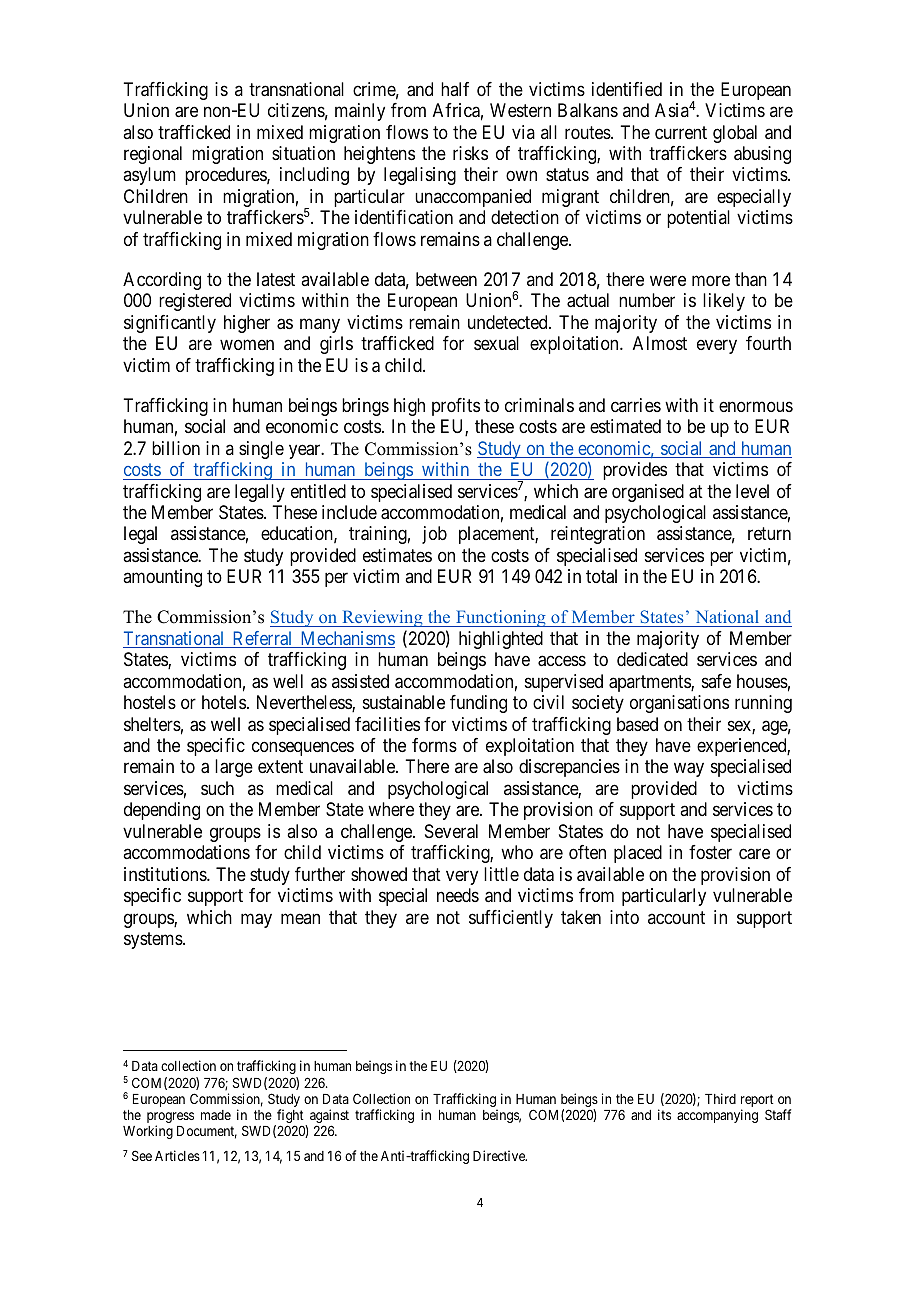 This image has width=924, height=1308. What do you see at coordinates (717, 1116) in the image?
I see `accompanying` at bounding box center [717, 1116].
